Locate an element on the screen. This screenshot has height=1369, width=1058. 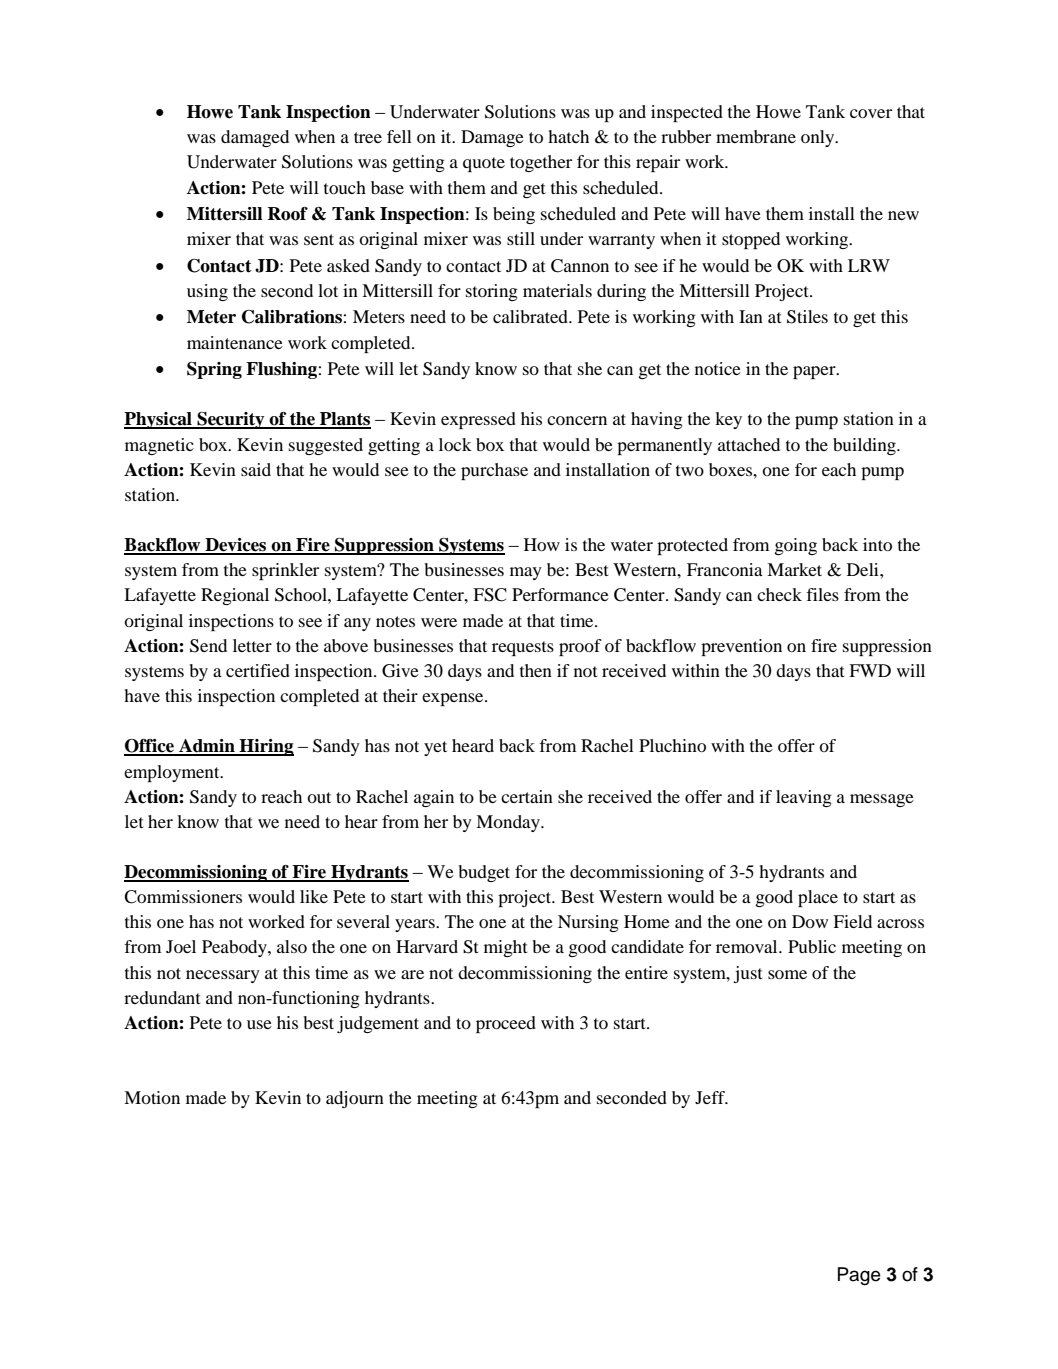
touch is located at coordinates (345, 187).
